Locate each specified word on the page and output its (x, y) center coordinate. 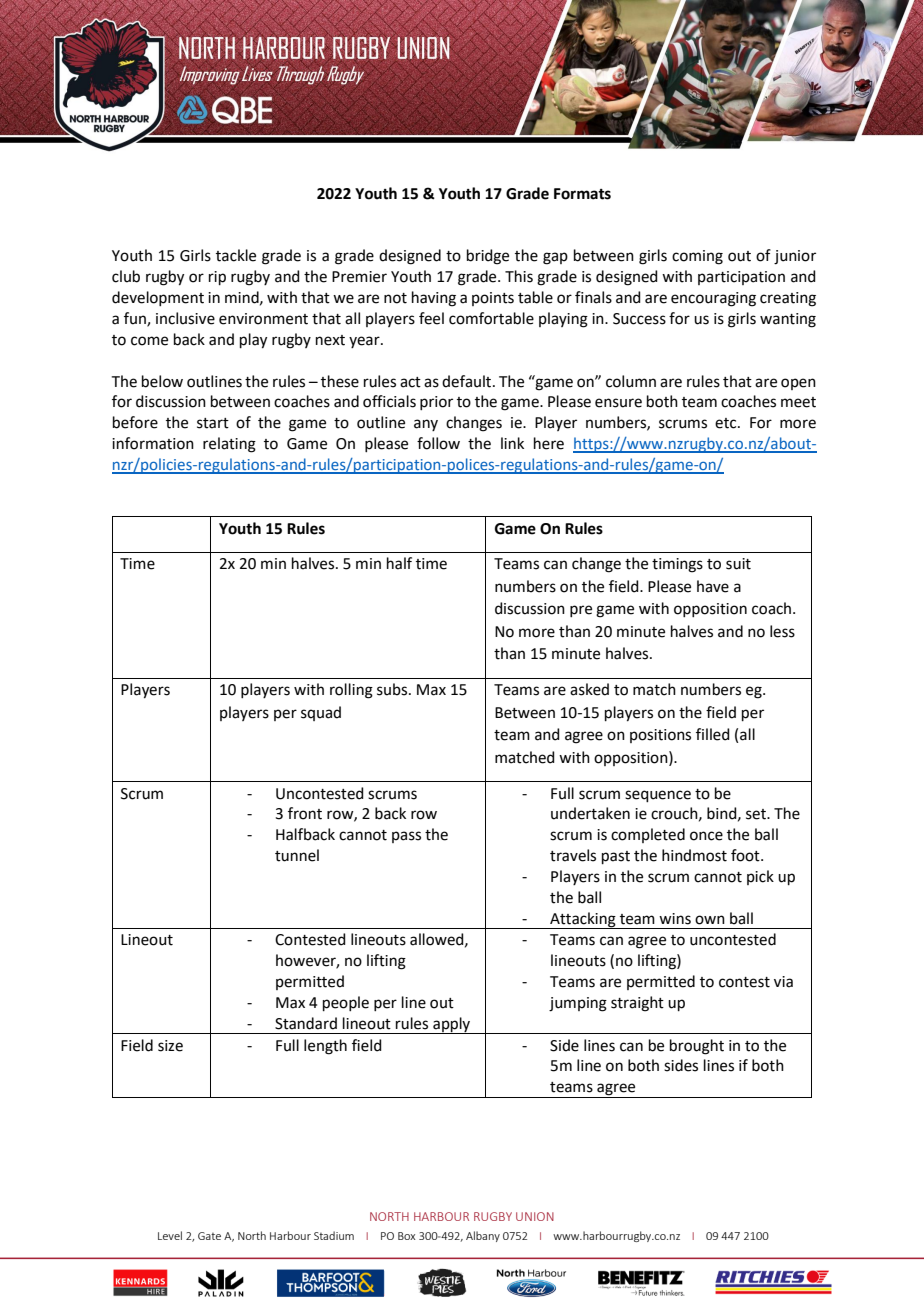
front (305, 813)
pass (406, 837)
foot (746, 855)
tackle (236, 255)
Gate (209, 1236)
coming (697, 257)
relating (229, 445)
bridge (488, 257)
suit (738, 564)
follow (438, 443)
